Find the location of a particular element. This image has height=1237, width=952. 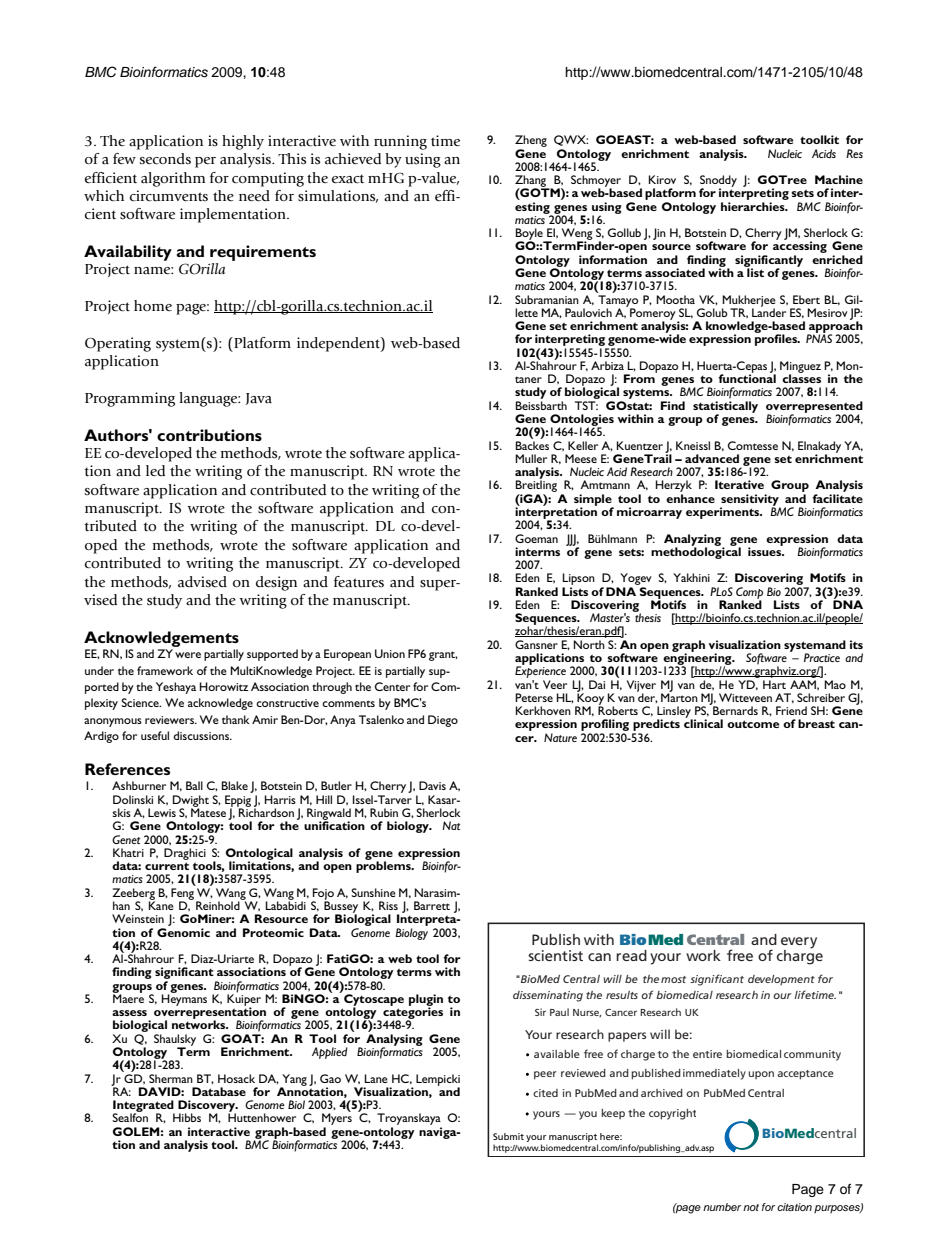

Lipson is located at coordinates (578, 580).
